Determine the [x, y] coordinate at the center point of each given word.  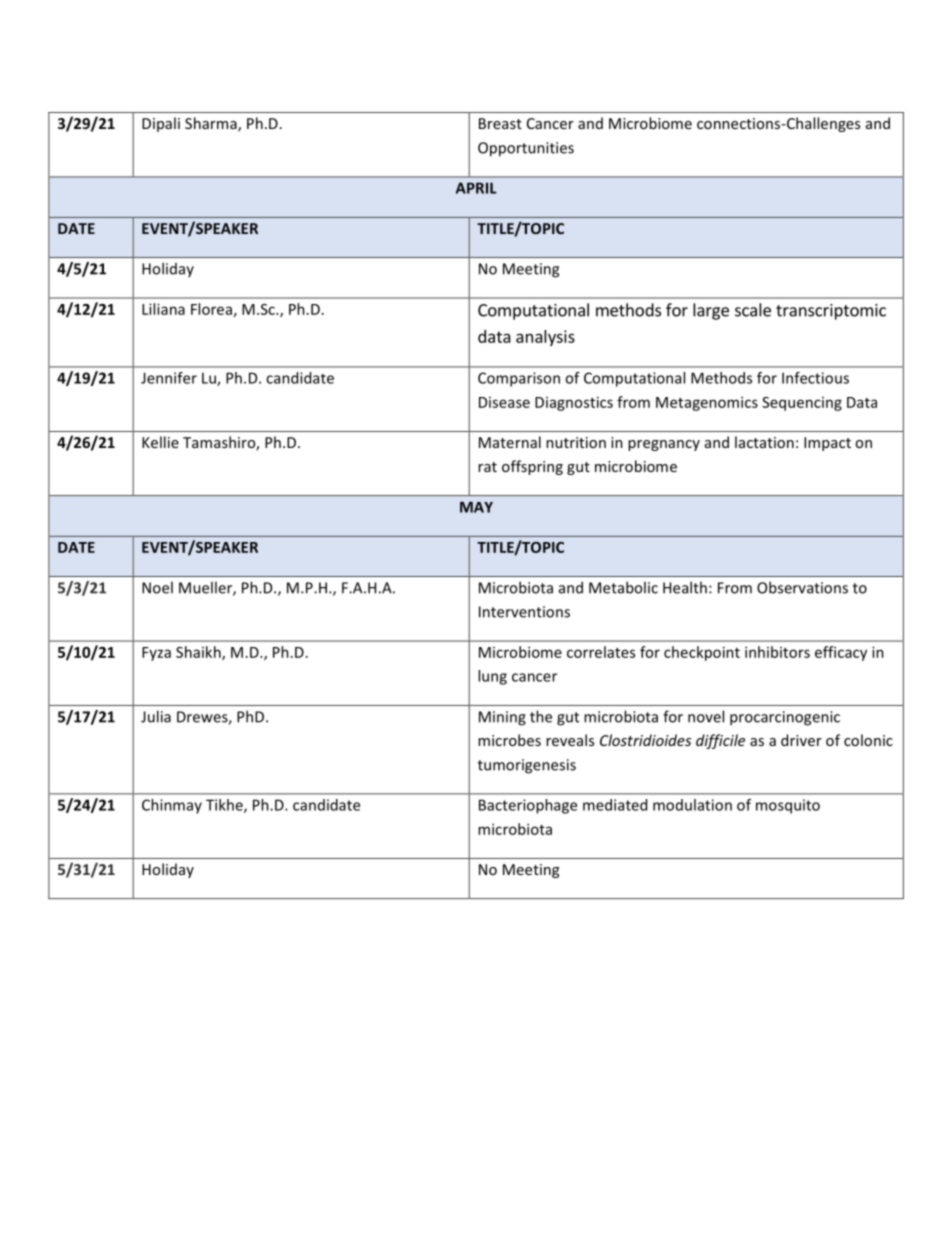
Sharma [212, 124]
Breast [500, 123]
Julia [156, 716]
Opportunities [526, 149]
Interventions [524, 612]
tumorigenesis [527, 766]
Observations [802, 587]
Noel [157, 587]
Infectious [815, 378]
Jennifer [169, 378]
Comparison [519, 379]
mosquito [788, 806]
